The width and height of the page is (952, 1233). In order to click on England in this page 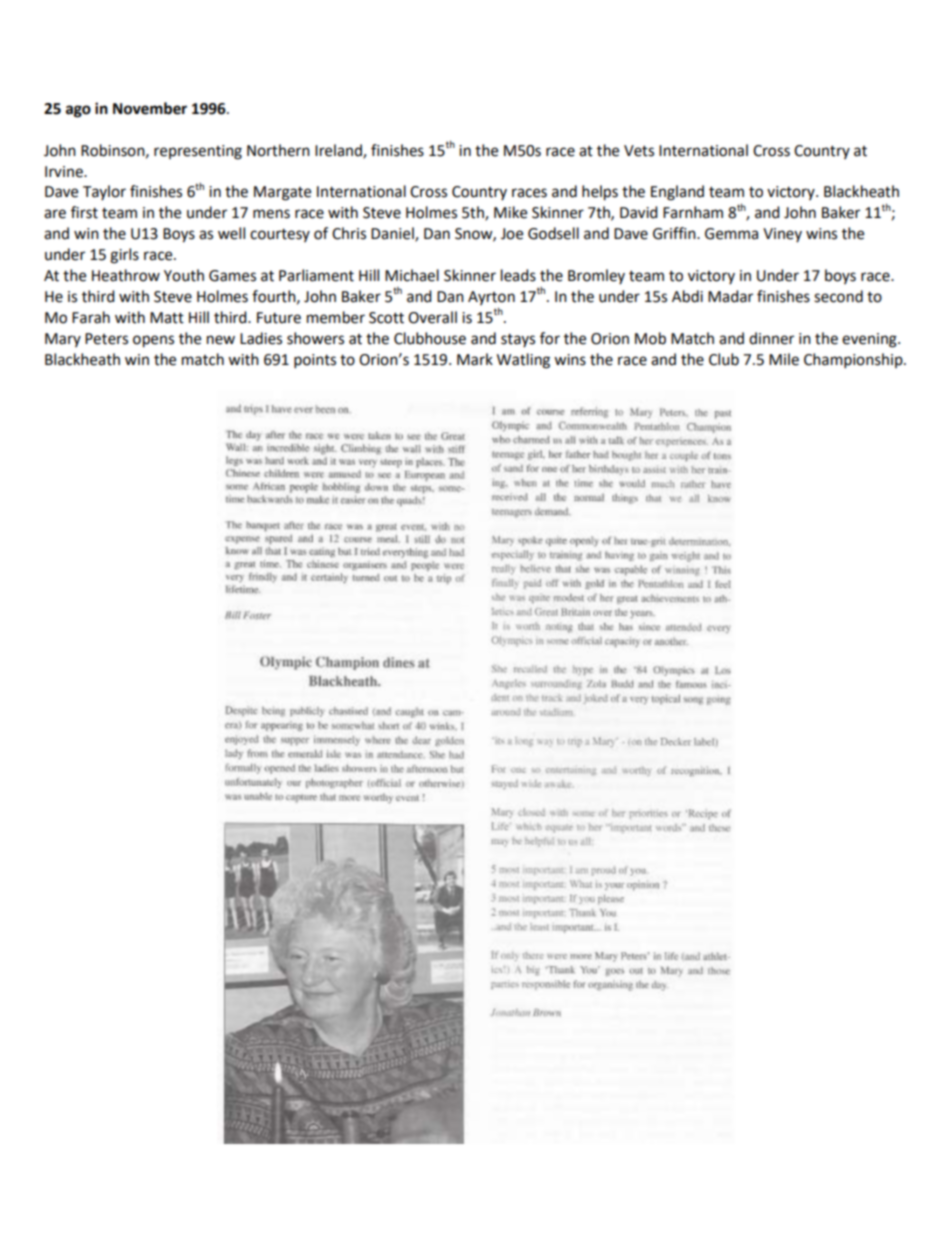, I will do `click(677, 193)`.
